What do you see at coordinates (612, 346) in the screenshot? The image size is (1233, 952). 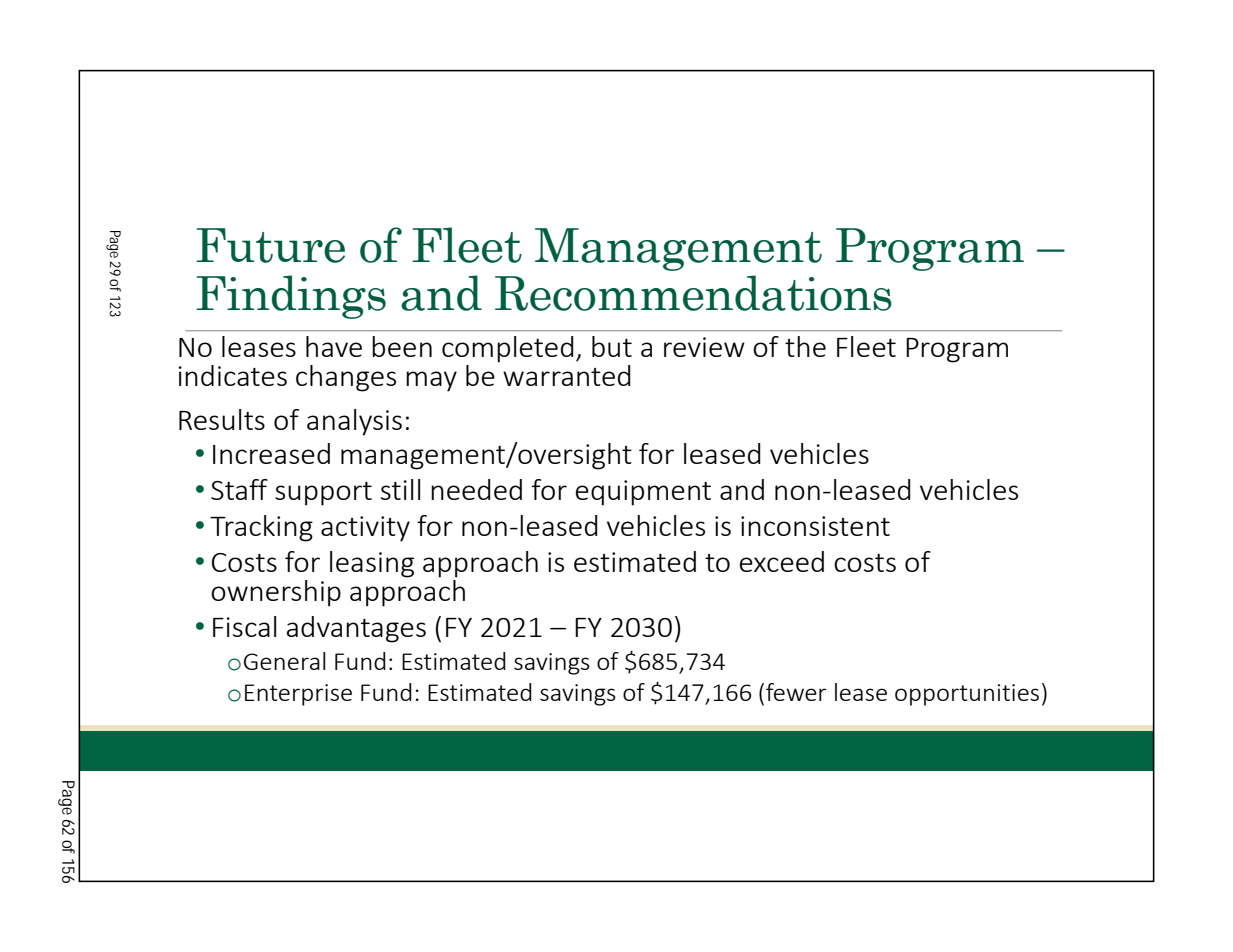 I see `but` at bounding box center [612, 346].
